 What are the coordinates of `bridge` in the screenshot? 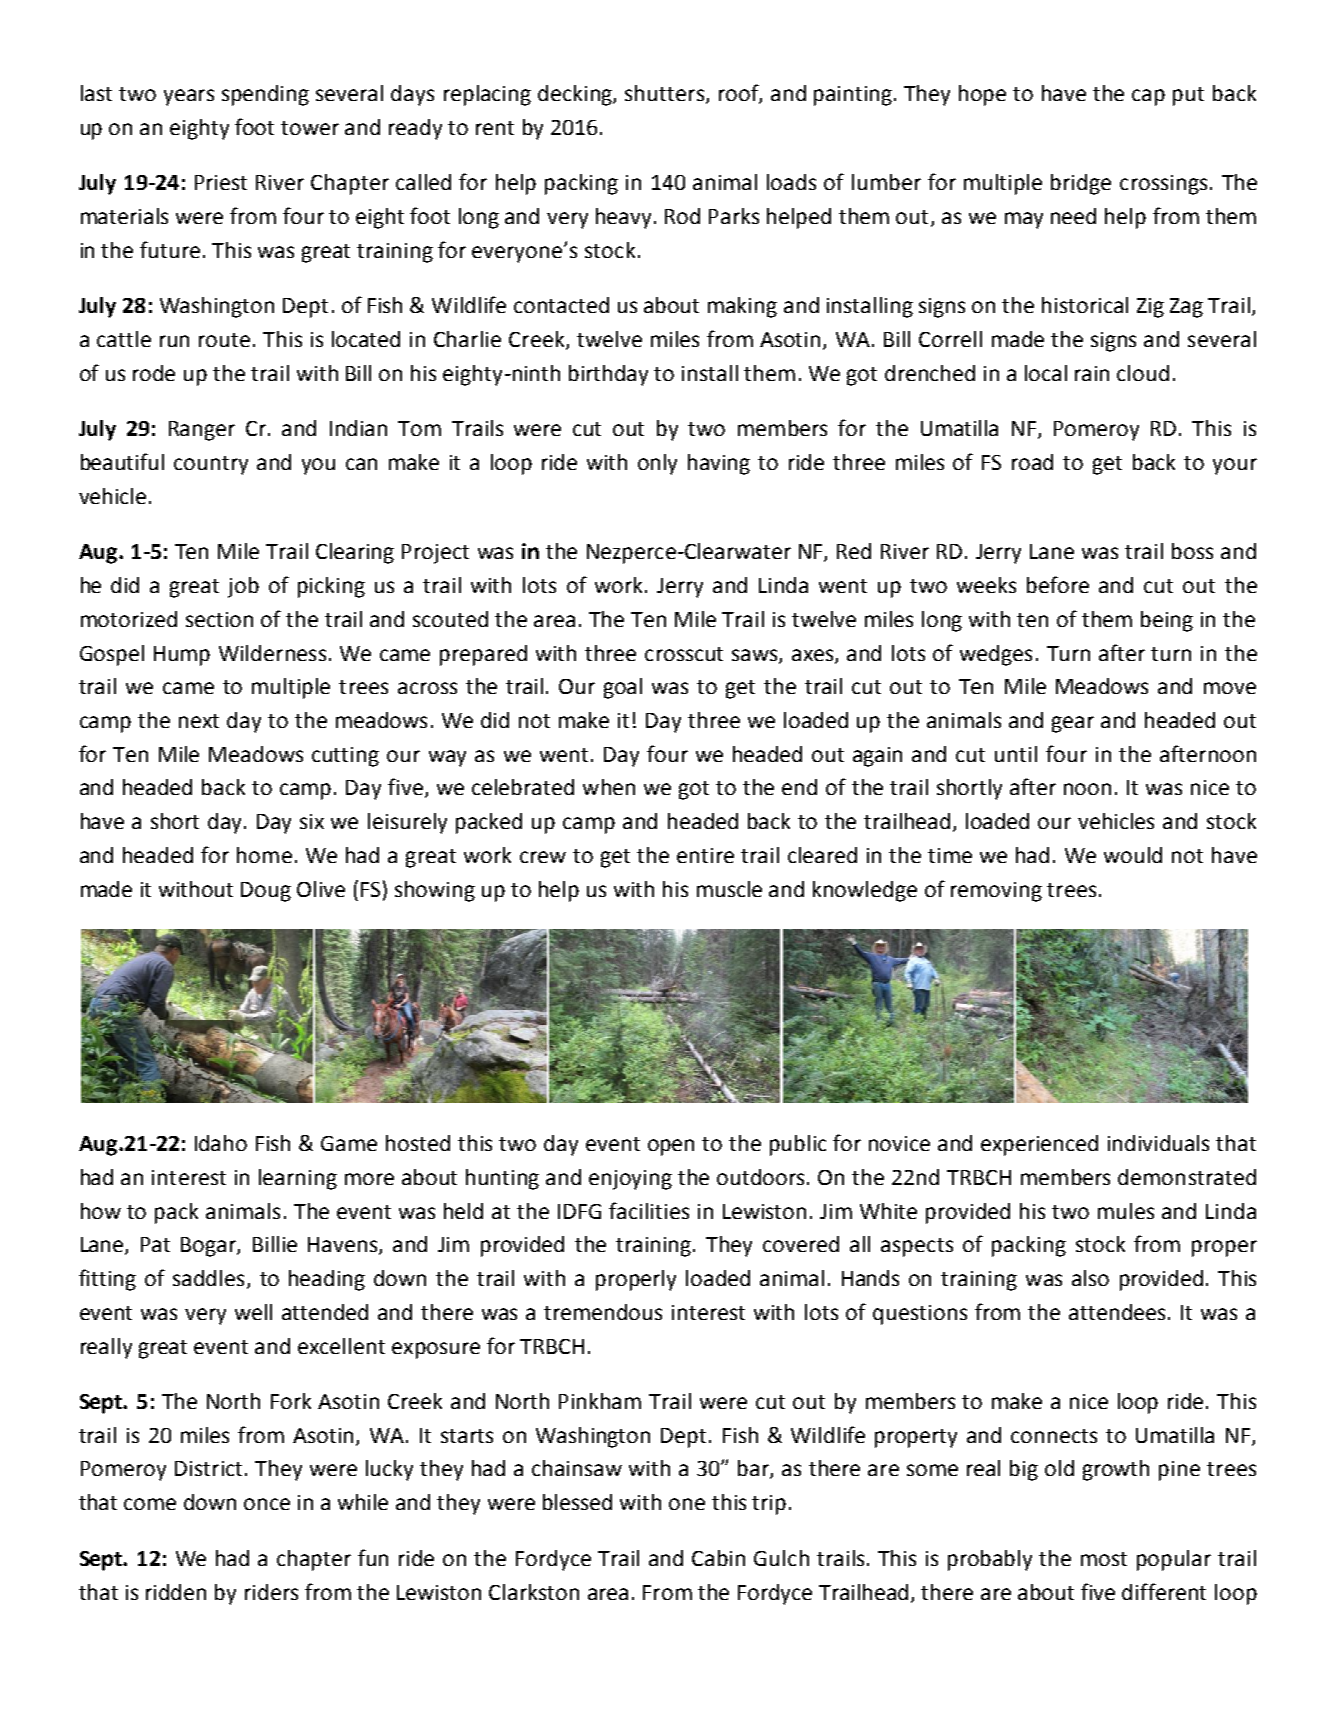 It's located at (1081, 184).
